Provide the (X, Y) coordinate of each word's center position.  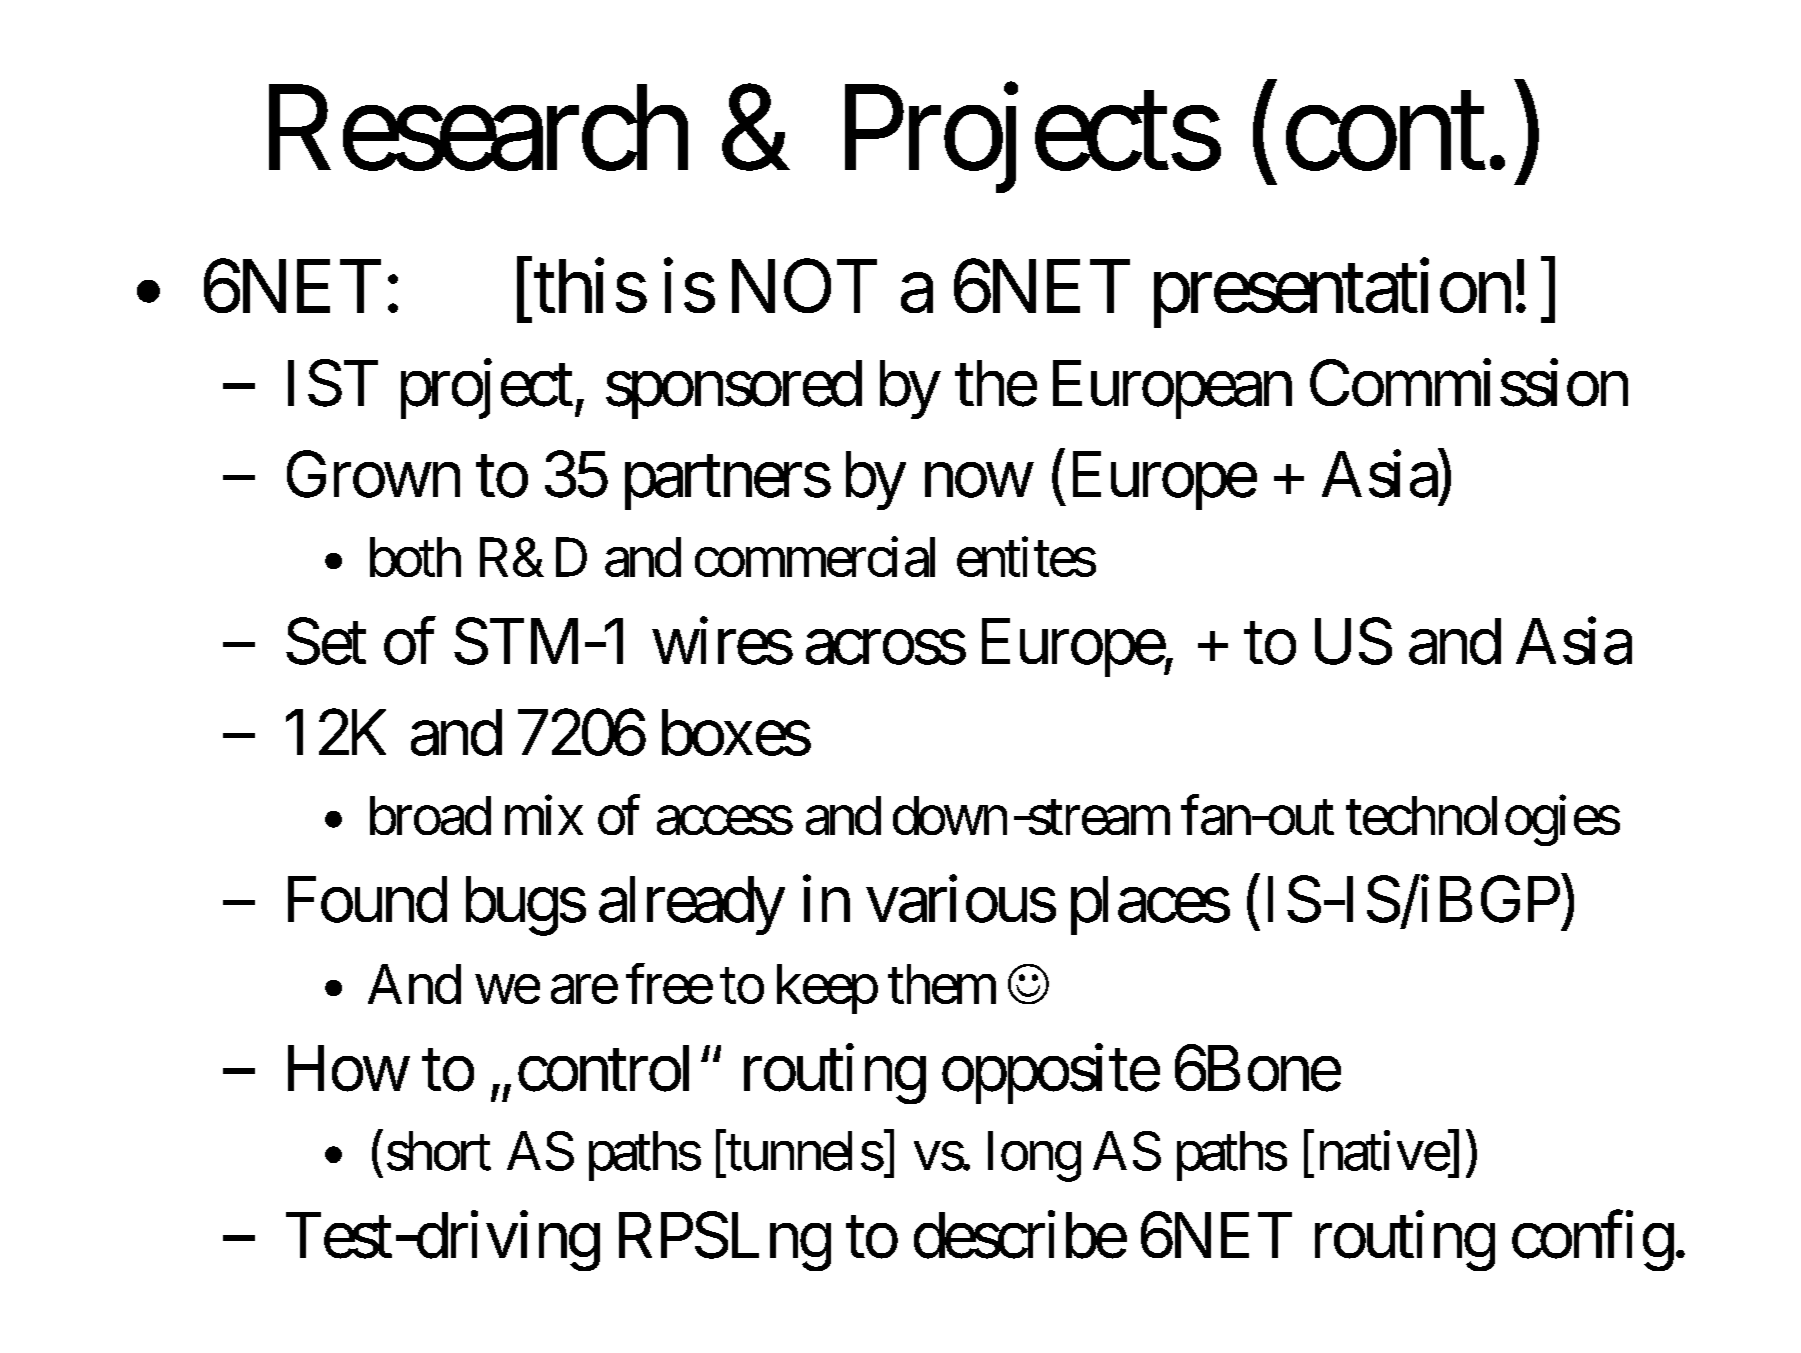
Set (326, 641)
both (415, 557)
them (942, 984)
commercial (815, 557)
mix (544, 815)
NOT (804, 286)
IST (333, 383)
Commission (1469, 383)
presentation (1332, 294)
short (439, 1151)
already (691, 905)
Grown (373, 475)
